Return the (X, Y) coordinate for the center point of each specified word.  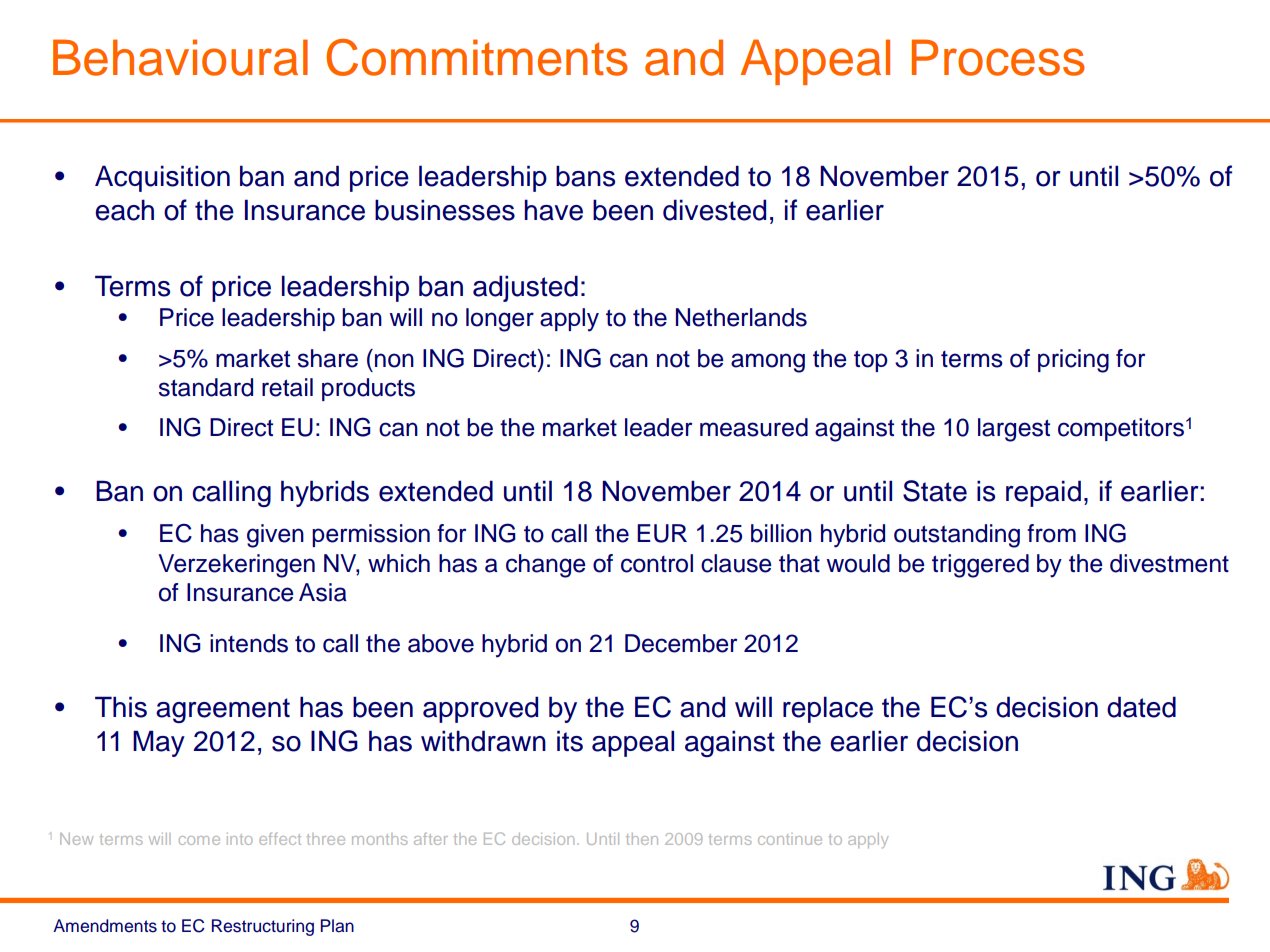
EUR (662, 533)
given (275, 536)
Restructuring (263, 927)
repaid (1043, 493)
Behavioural (180, 57)
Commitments (477, 57)
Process (998, 57)
